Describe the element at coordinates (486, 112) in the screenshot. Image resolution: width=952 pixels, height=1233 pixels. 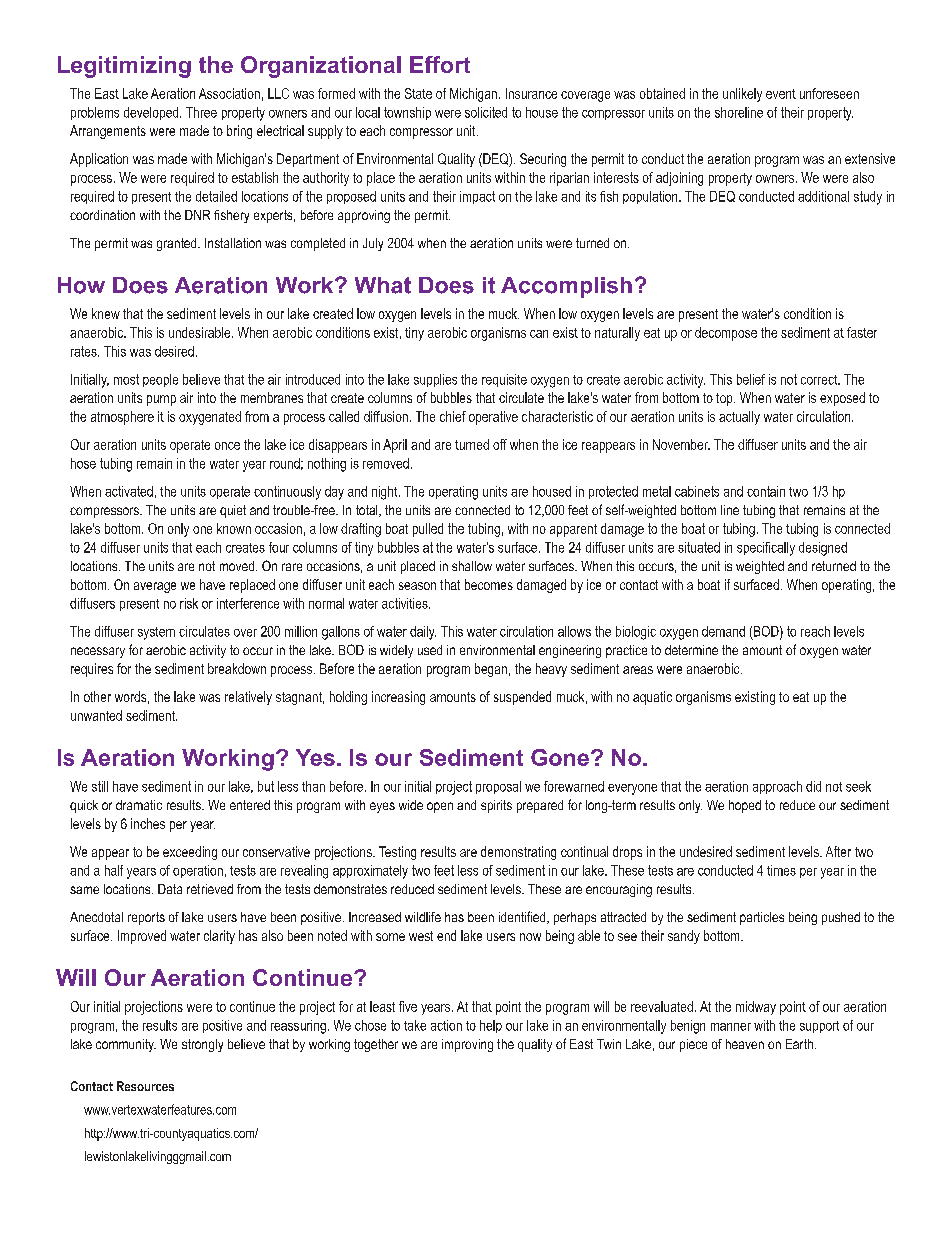
I see `solicited` at that location.
